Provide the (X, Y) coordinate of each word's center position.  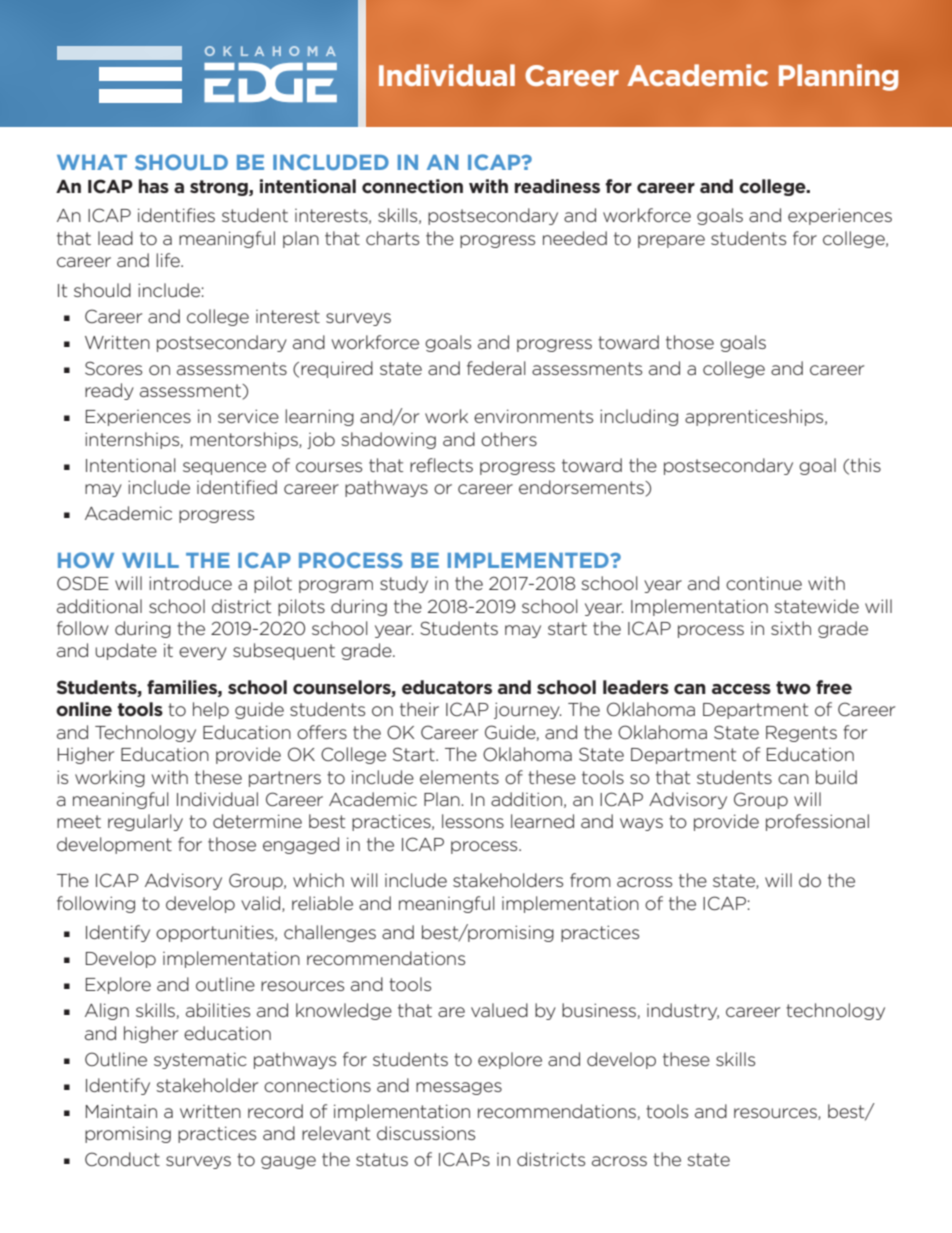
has (154, 186)
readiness (557, 186)
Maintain (121, 1111)
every (203, 653)
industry (683, 1011)
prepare (671, 241)
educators (447, 687)
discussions (426, 1133)
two (793, 687)
